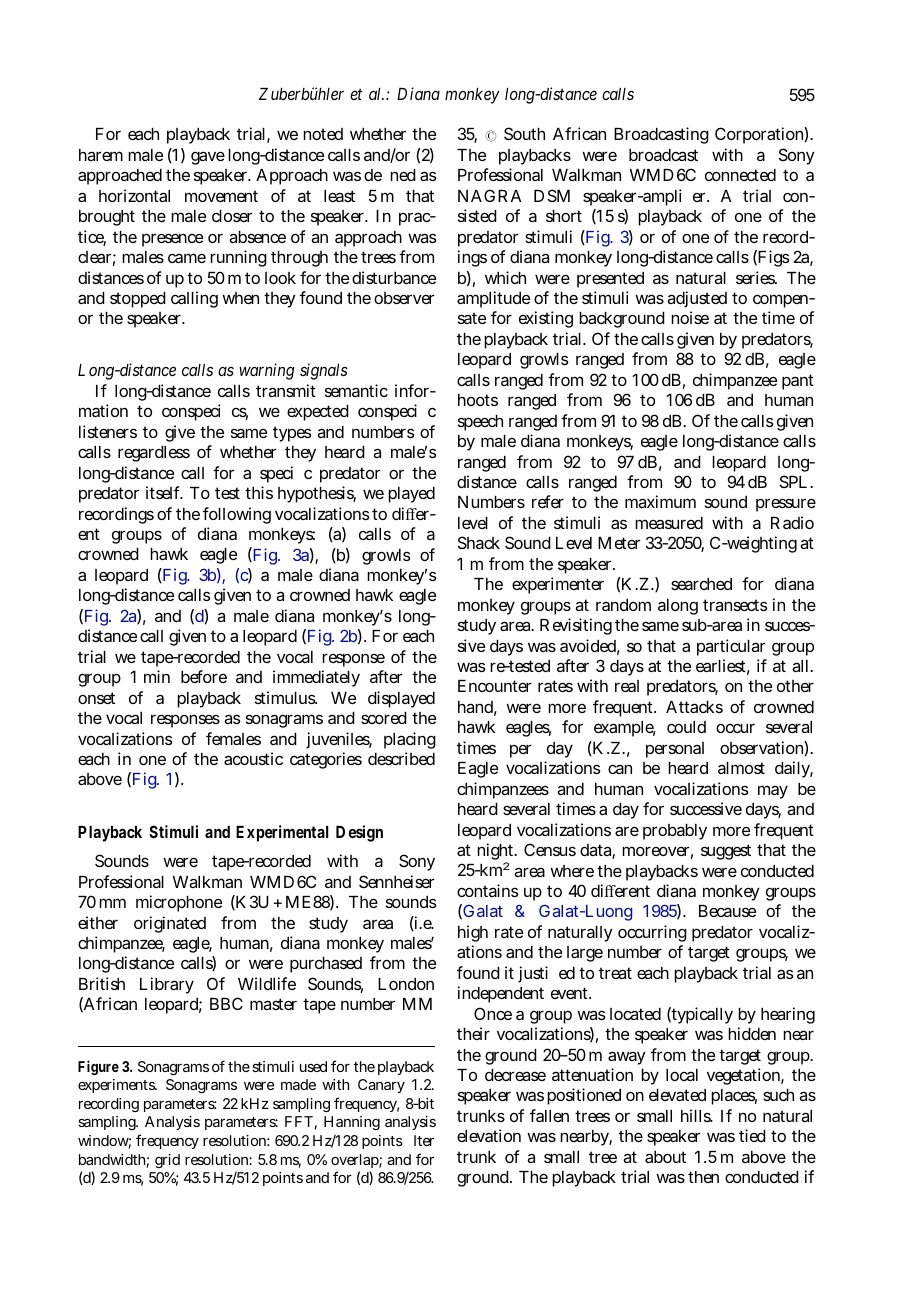 The height and width of the screenshot is (1304, 924). I want to click on night, so click(497, 853).
